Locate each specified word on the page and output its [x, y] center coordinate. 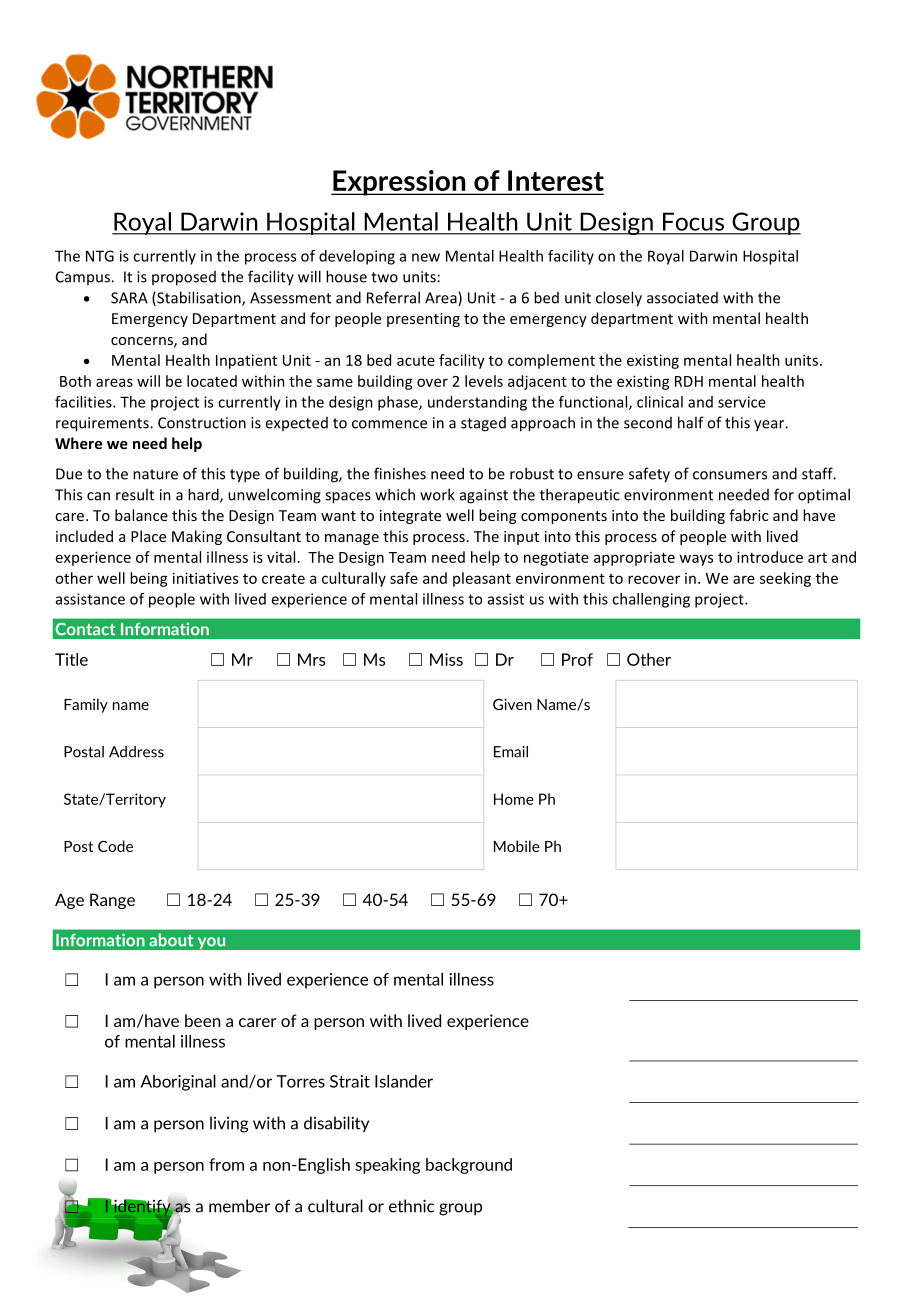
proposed [184, 278]
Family [86, 705]
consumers [730, 475]
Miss [446, 659]
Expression [399, 183]
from [226, 1164]
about [171, 940]
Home [514, 799]
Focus [693, 222]
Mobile [517, 846]
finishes [400, 473]
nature [155, 474]
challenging [651, 600]
